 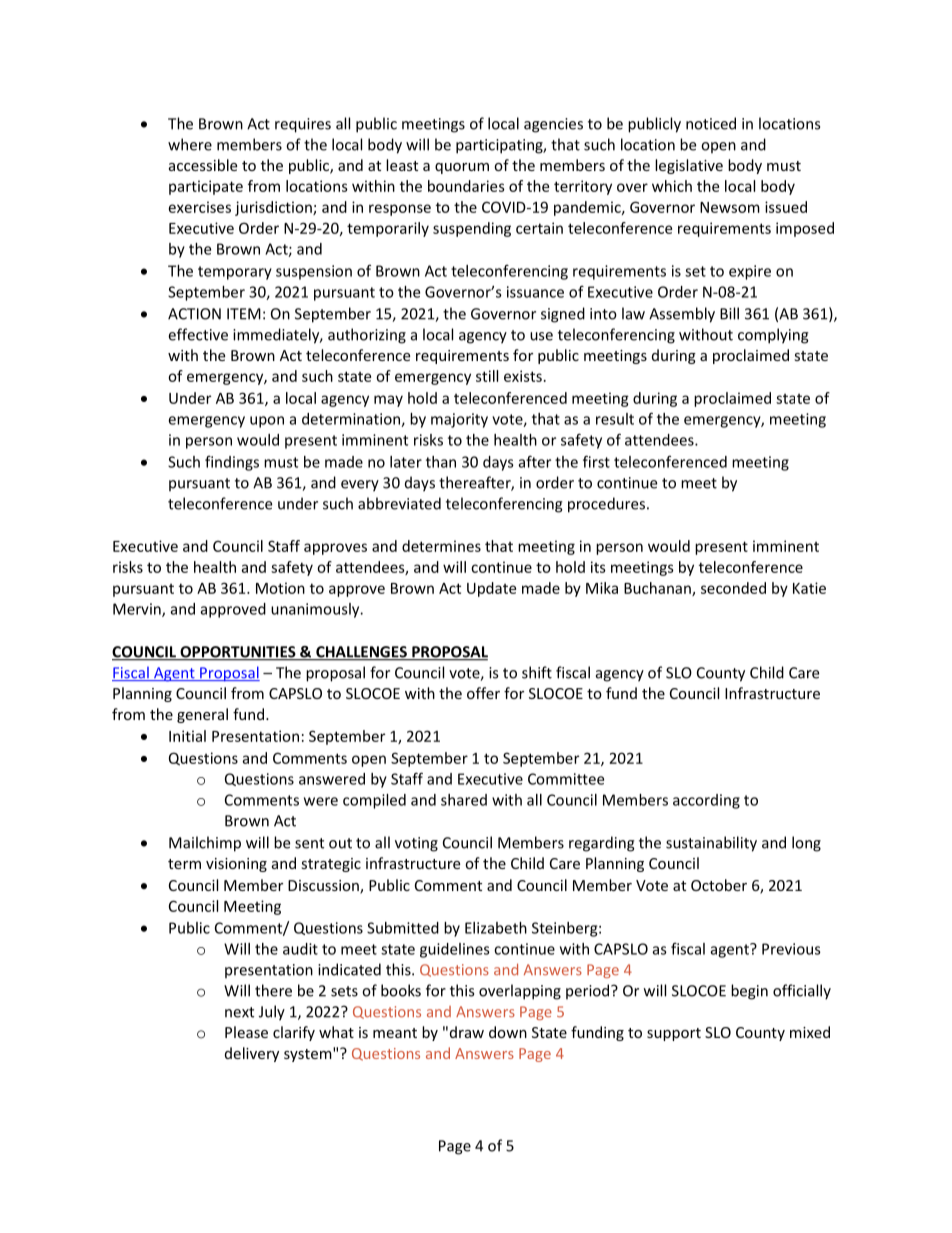 I want to click on complying, so click(x=773, y=336).
